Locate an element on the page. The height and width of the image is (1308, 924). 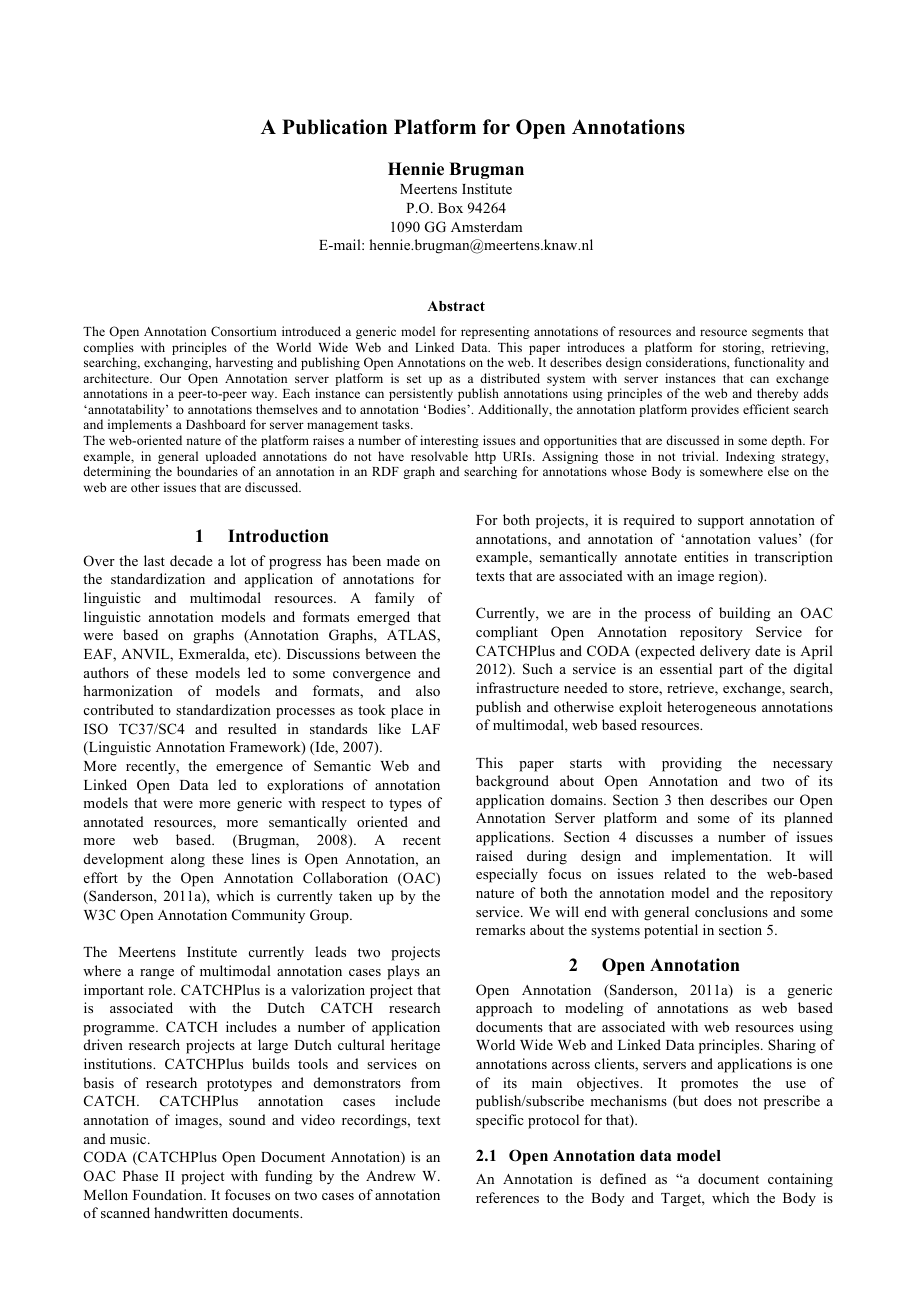
Publication is located at coordinates (334, 127).
